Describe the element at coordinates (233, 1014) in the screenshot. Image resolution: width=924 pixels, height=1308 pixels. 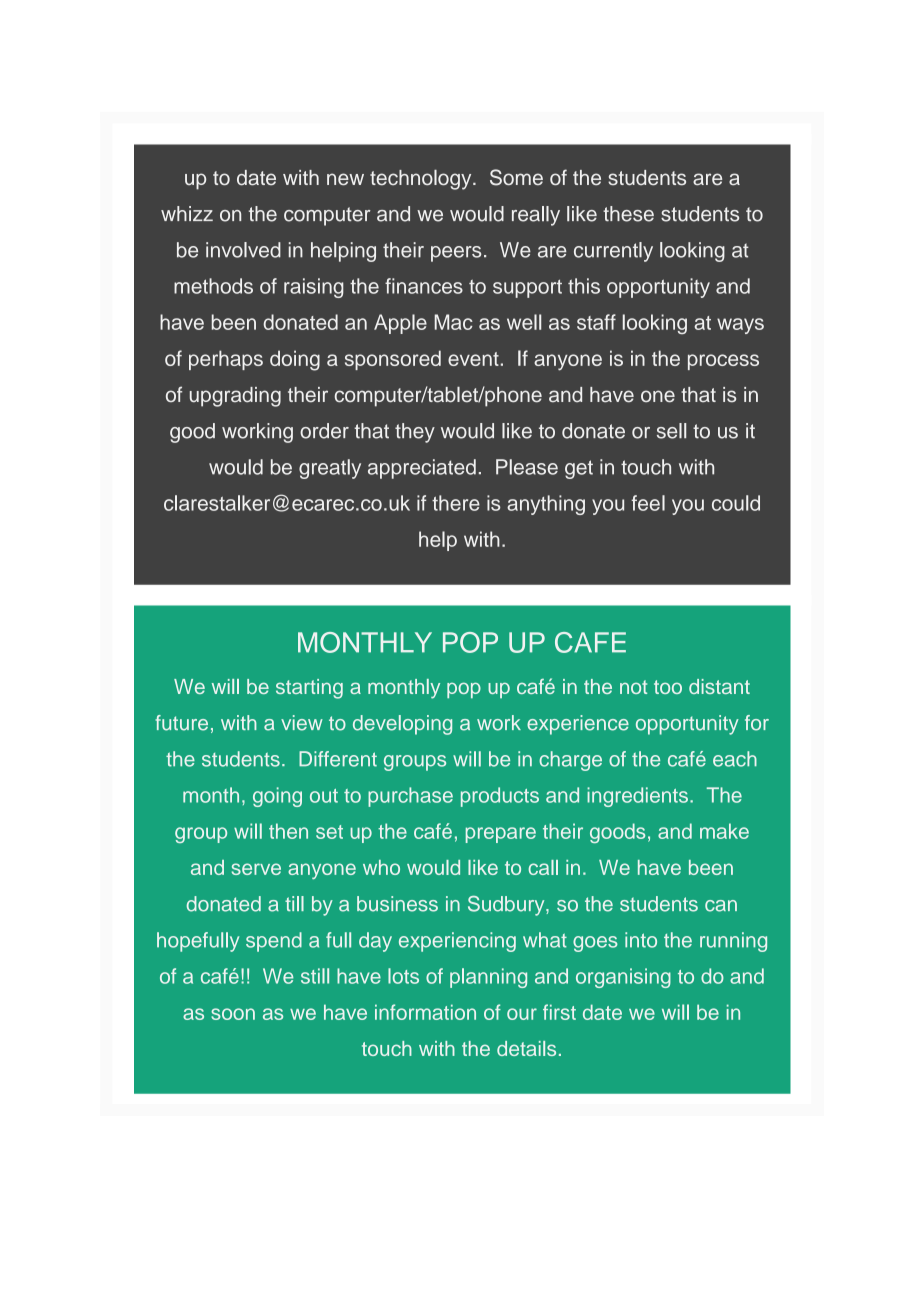
I see `soon` at that location.
